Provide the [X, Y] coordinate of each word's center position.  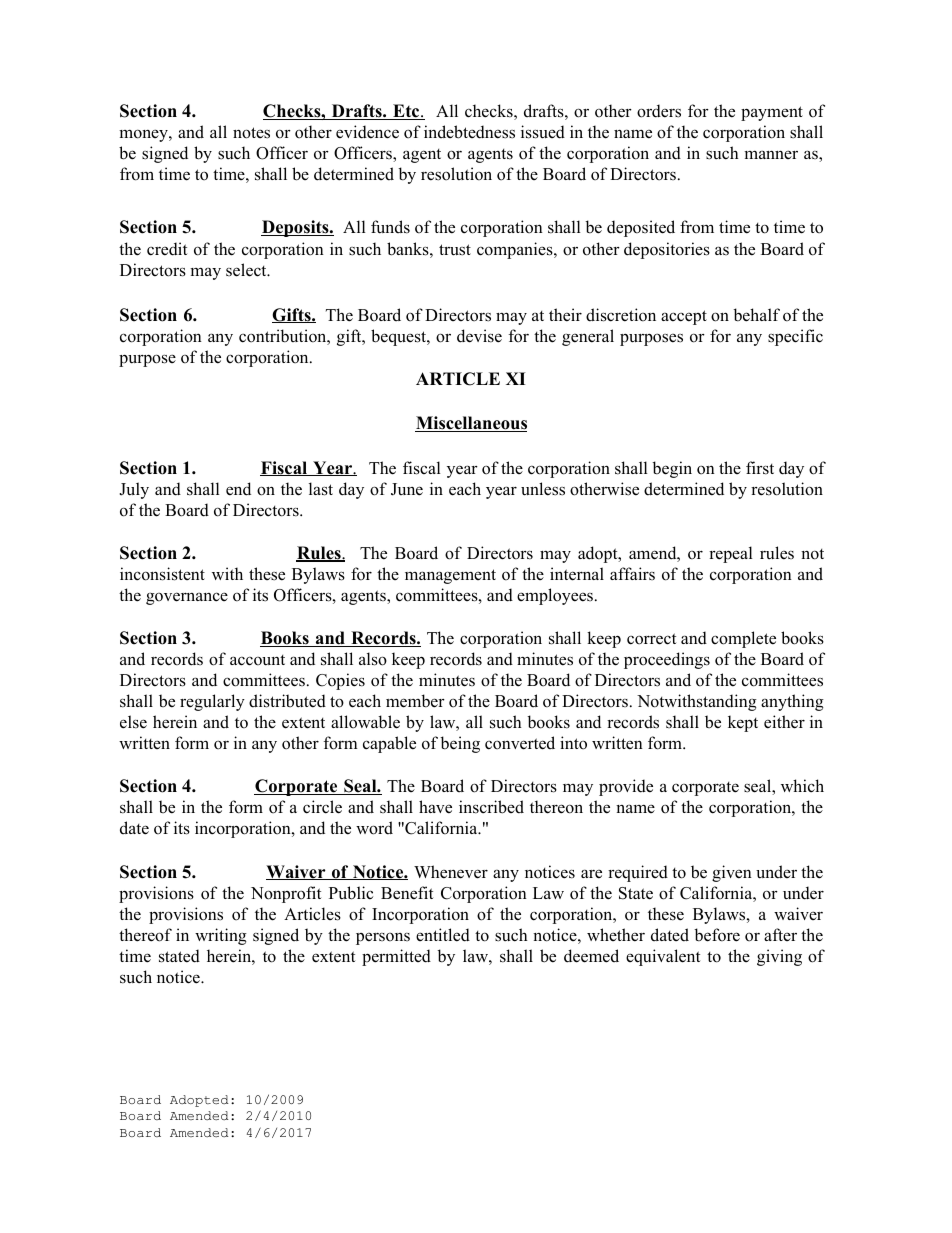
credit [167, 249]
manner [771, 154]
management [450, 576]
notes [251, 133]
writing [221, 936]
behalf [756, 315]
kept [743, 723]
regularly [212, 702]
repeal [731, 554]
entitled [443, 935]
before [717, 935]
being [460, 744]
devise [479, 336]
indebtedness [469, 132]
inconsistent [162, 574]
